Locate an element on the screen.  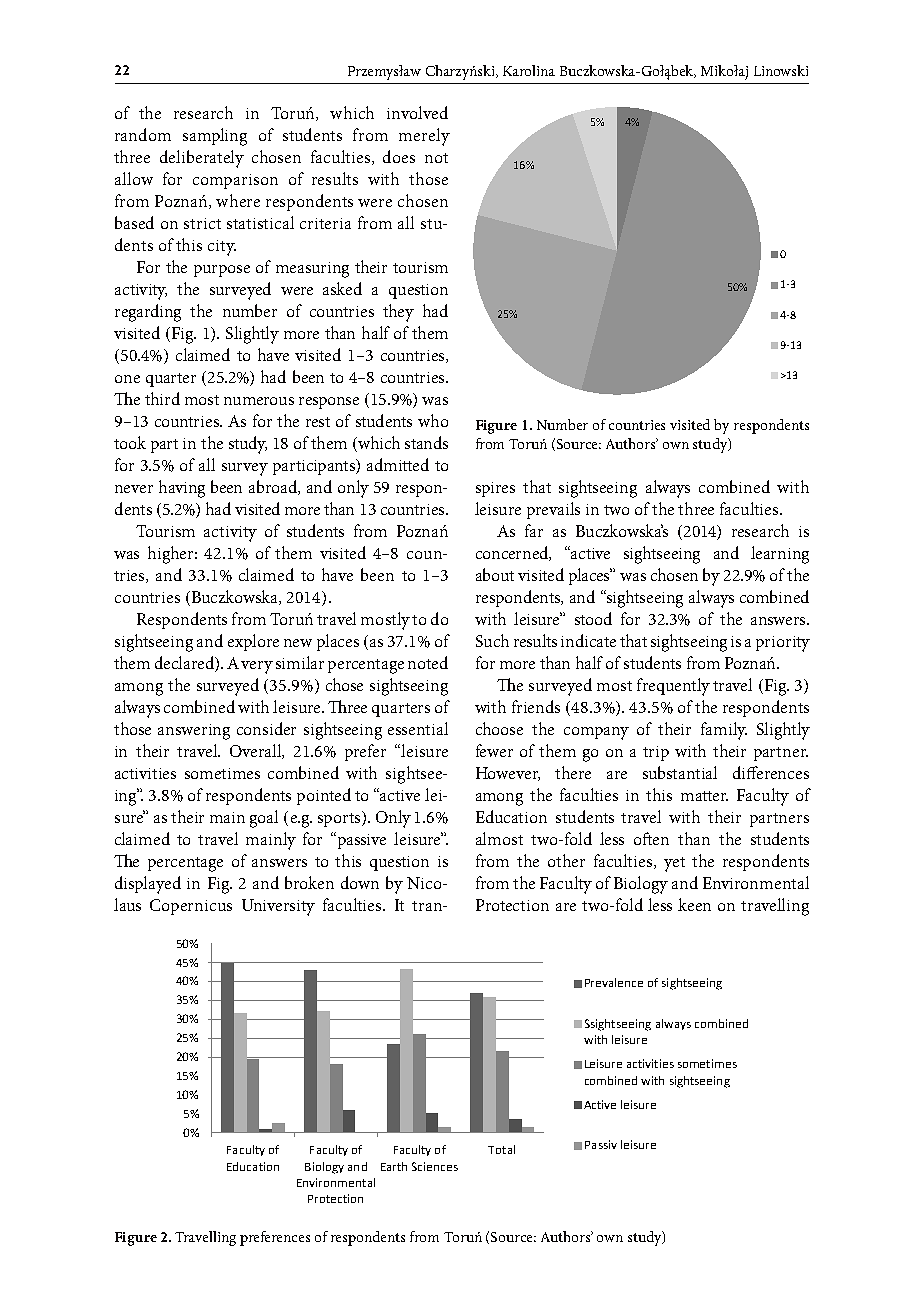
family is located at coordinates (724, 731).
